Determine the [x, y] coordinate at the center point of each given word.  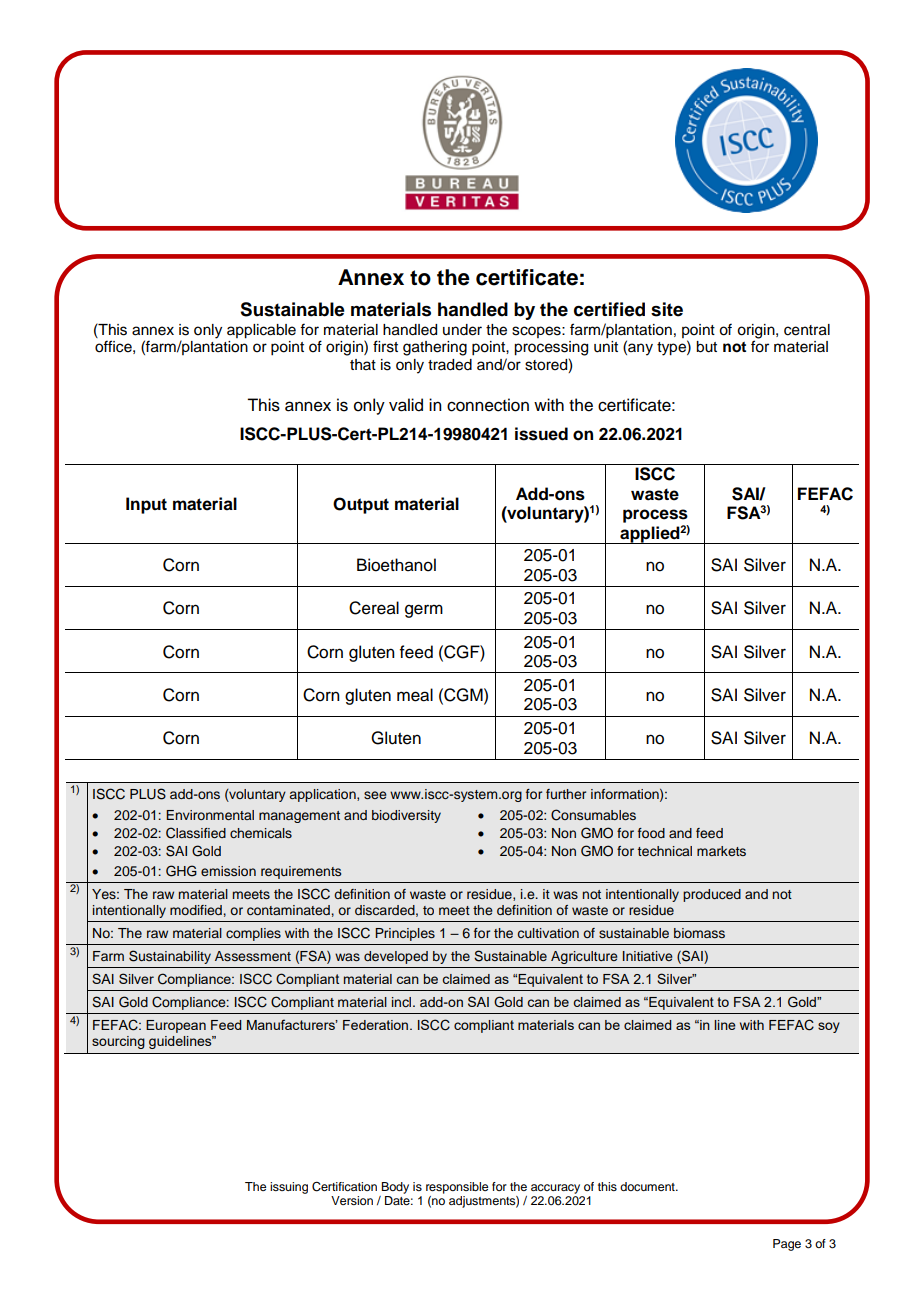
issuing [289, 1188]
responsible [457, 1188]
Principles [405, 934]
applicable [261, 331]
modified [196, 910]
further [566, 794]
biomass [699, 933]
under [462, 330]
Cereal [374, 608]
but [706, 347]
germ [424, 611]
